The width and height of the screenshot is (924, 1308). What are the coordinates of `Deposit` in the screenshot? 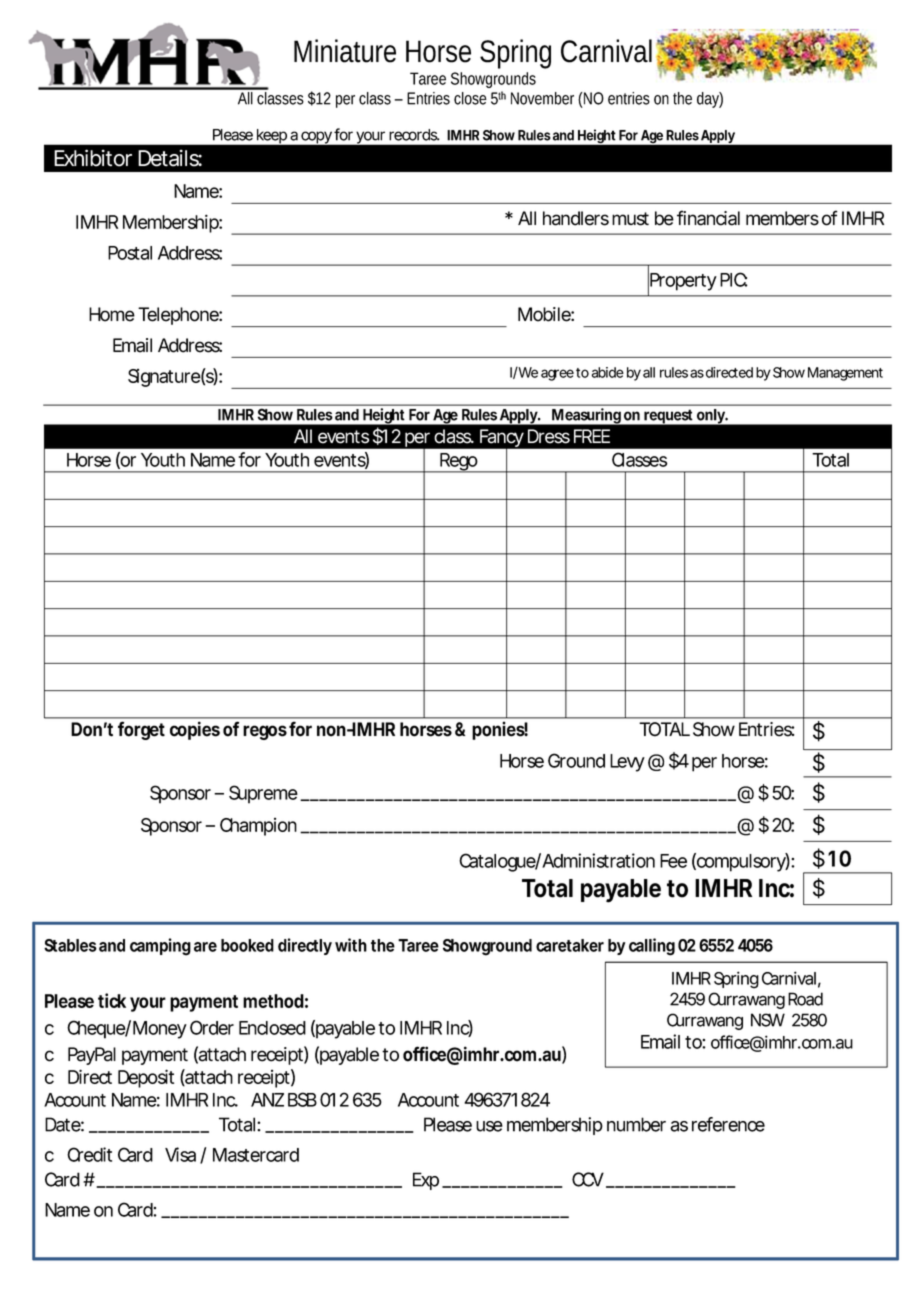 It's located at (146, 1078).
